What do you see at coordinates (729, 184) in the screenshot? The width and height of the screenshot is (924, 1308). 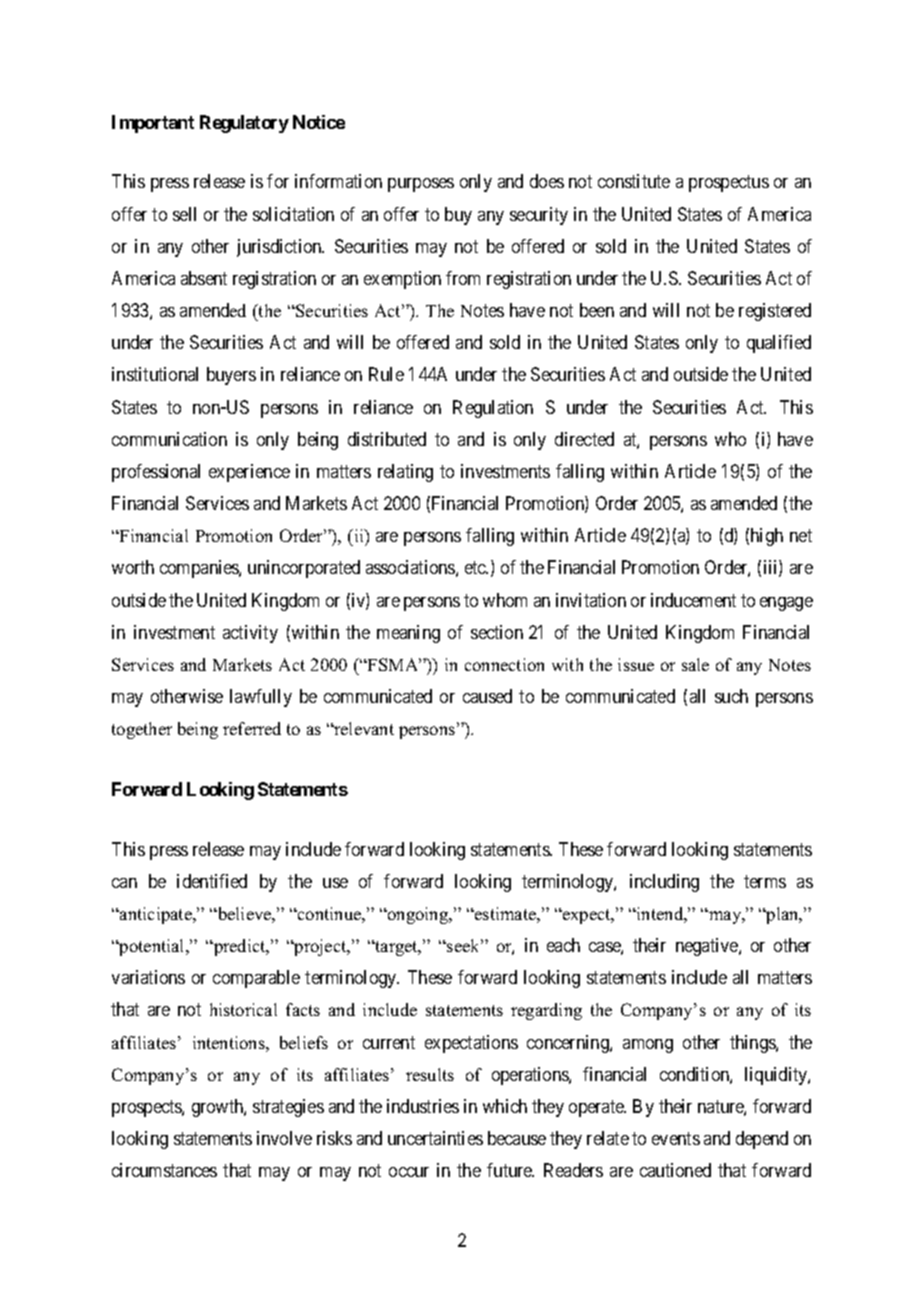 I see `prospectus` at bounding box center [729, 184].
